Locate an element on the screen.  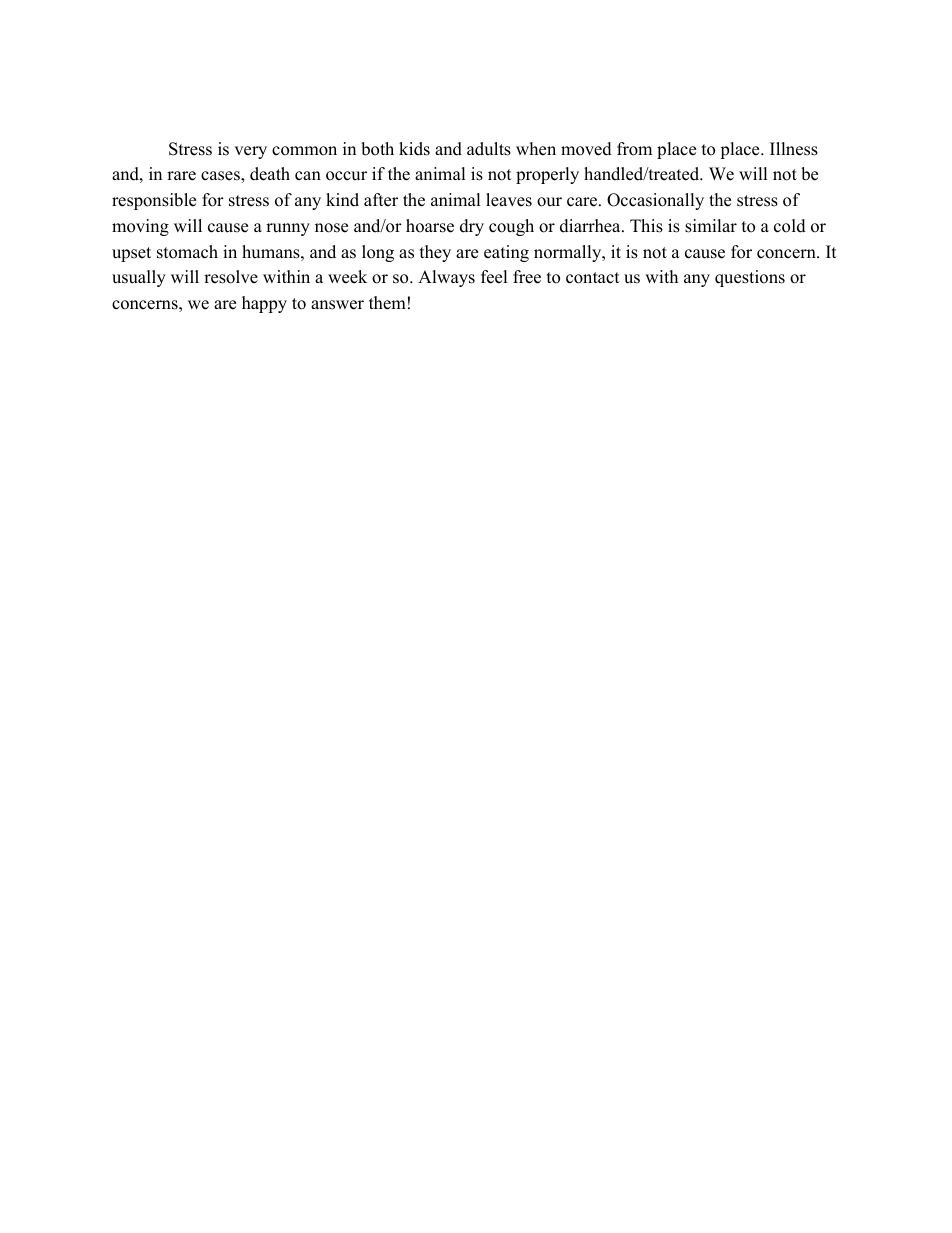
stomach is located at coordinates (187, 252).
